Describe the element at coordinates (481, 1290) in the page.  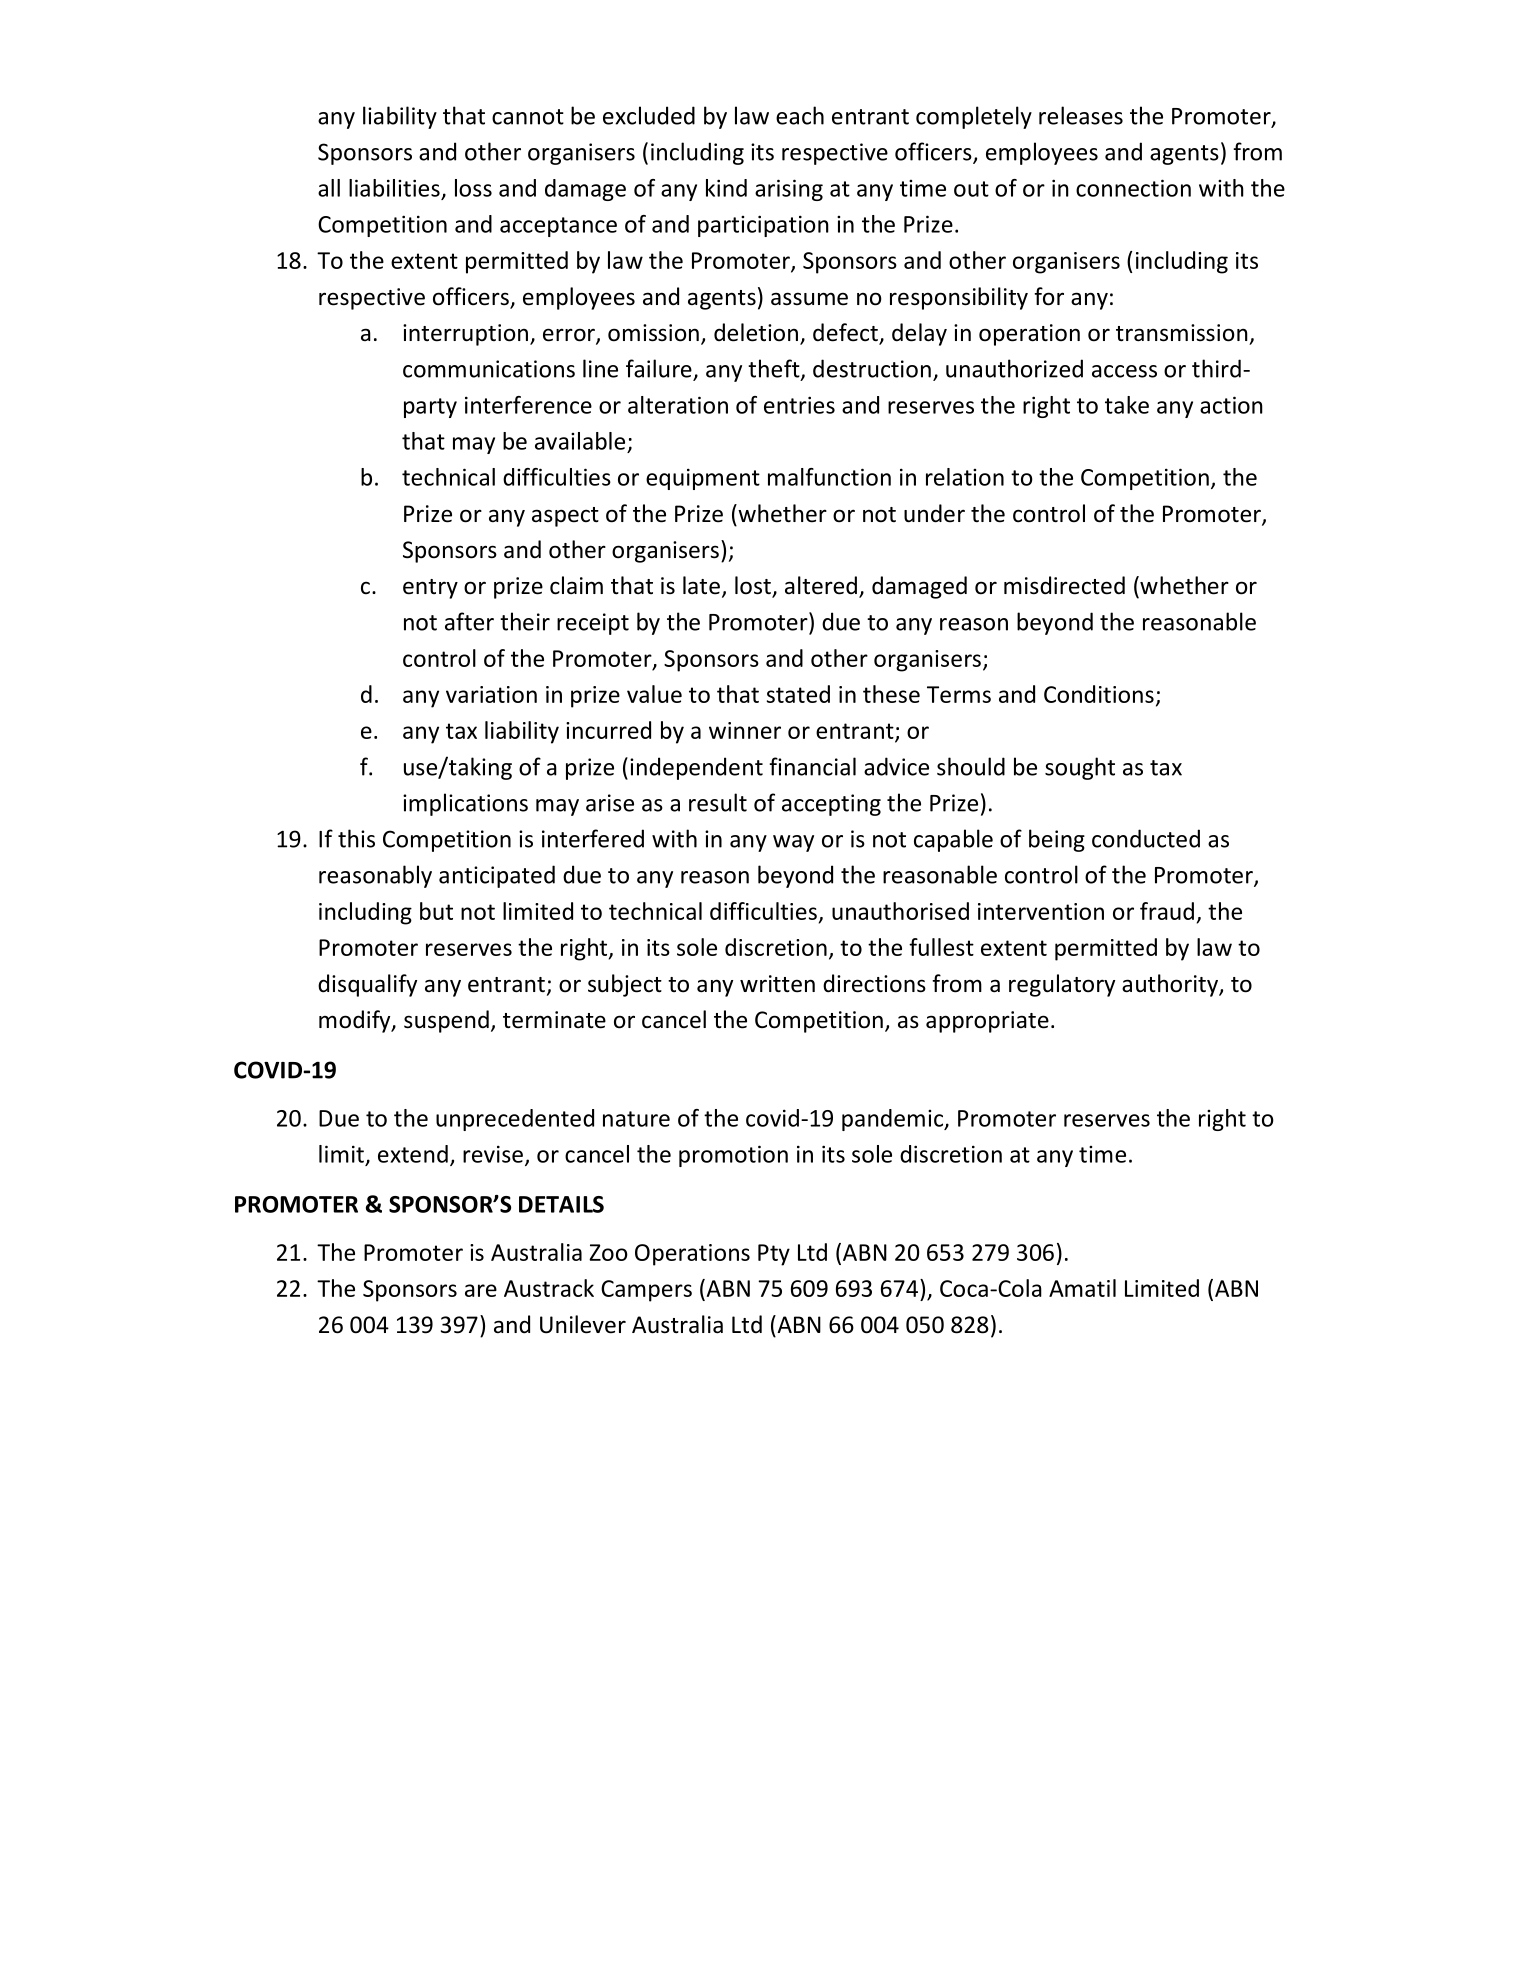
I see `are` at that location.
